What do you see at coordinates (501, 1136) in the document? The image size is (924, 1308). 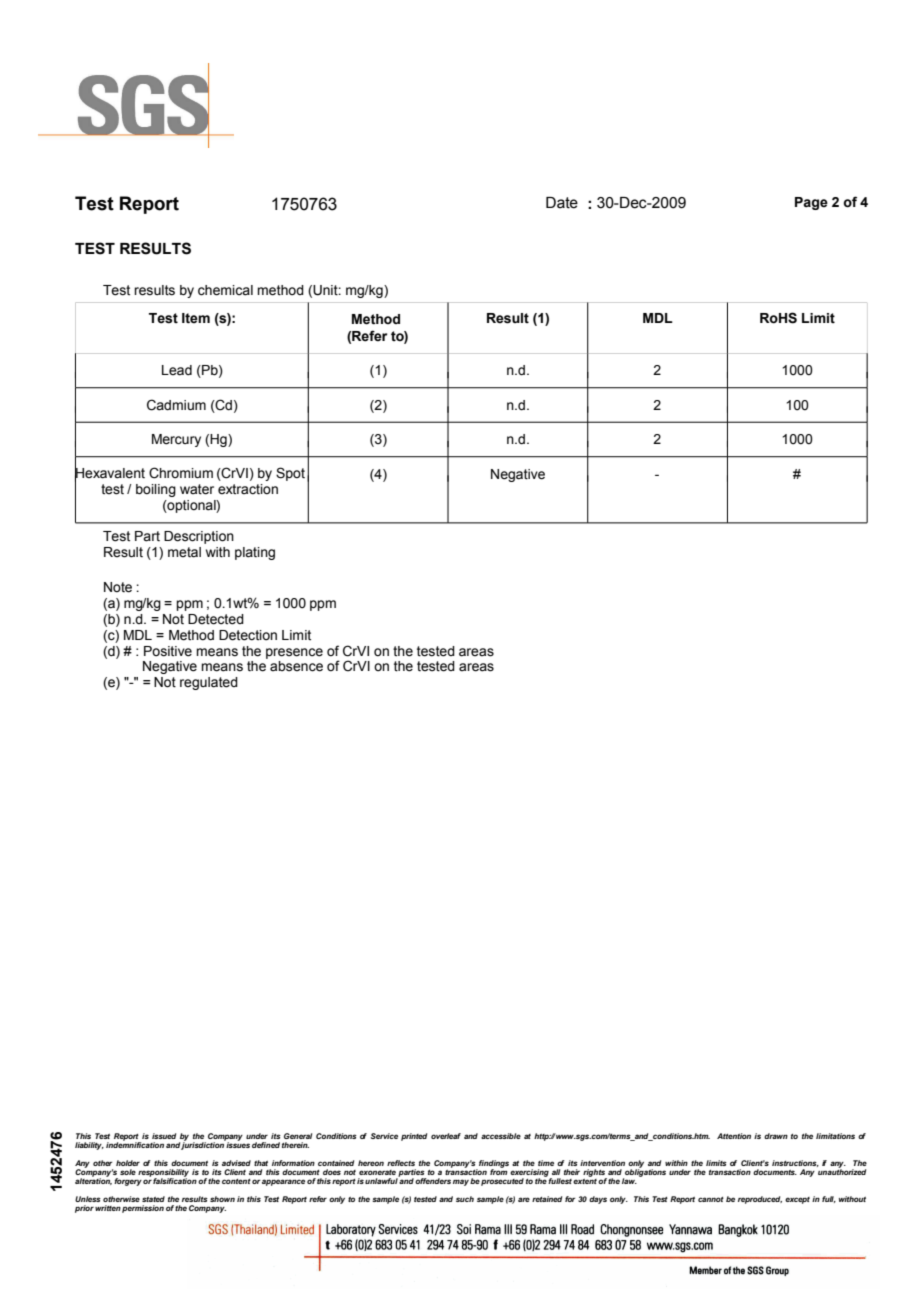 I see `accessible` at bounding box center [501, 1136].
